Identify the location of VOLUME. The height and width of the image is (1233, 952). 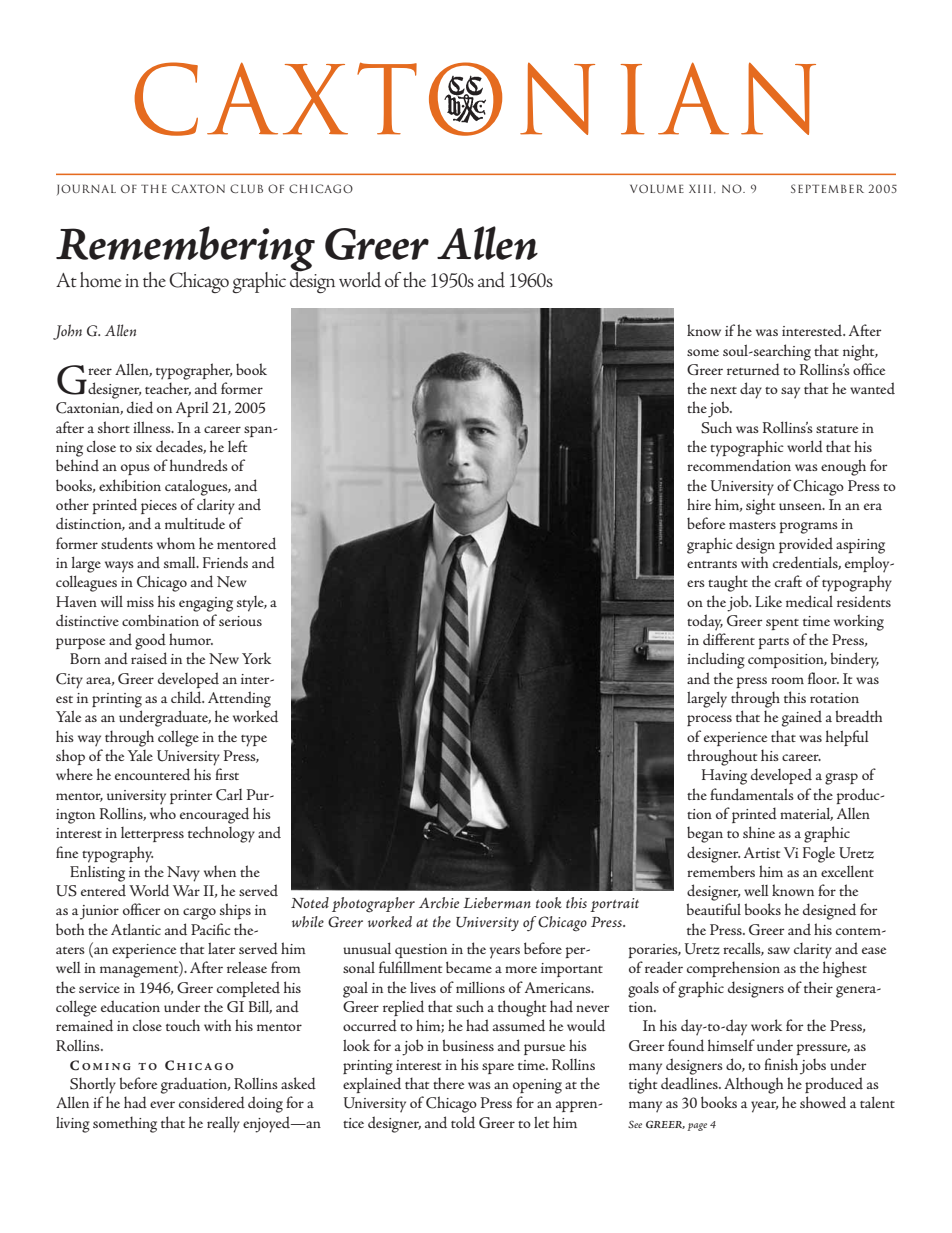
(657, 188).
